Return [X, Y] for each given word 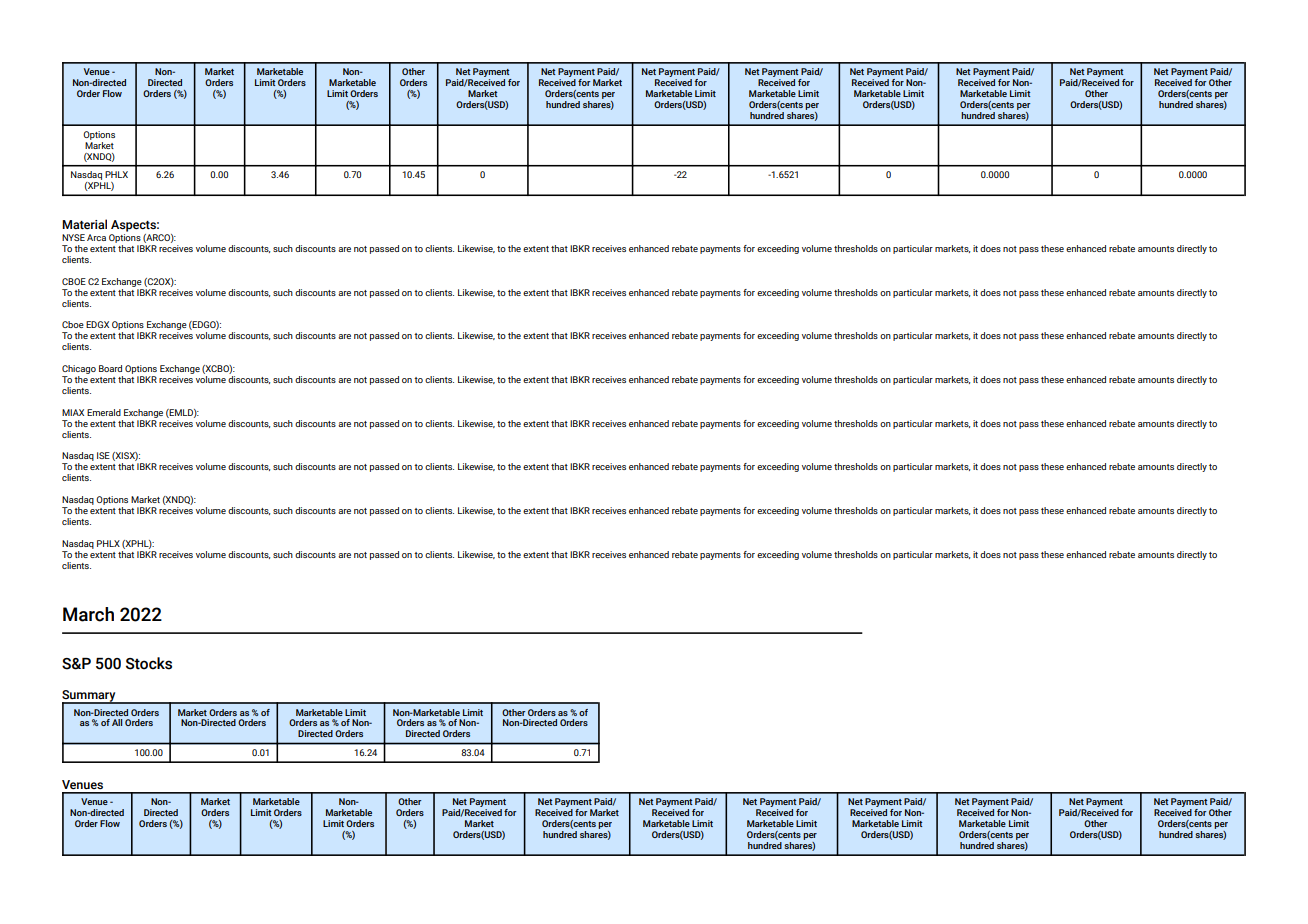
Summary [90, 697]
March [88, 614]
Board [110, 368]
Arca [96, 237]
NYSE [73, 237]
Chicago [79, 369]
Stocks [149, 663]
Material [84, 224]
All [117, 722]
